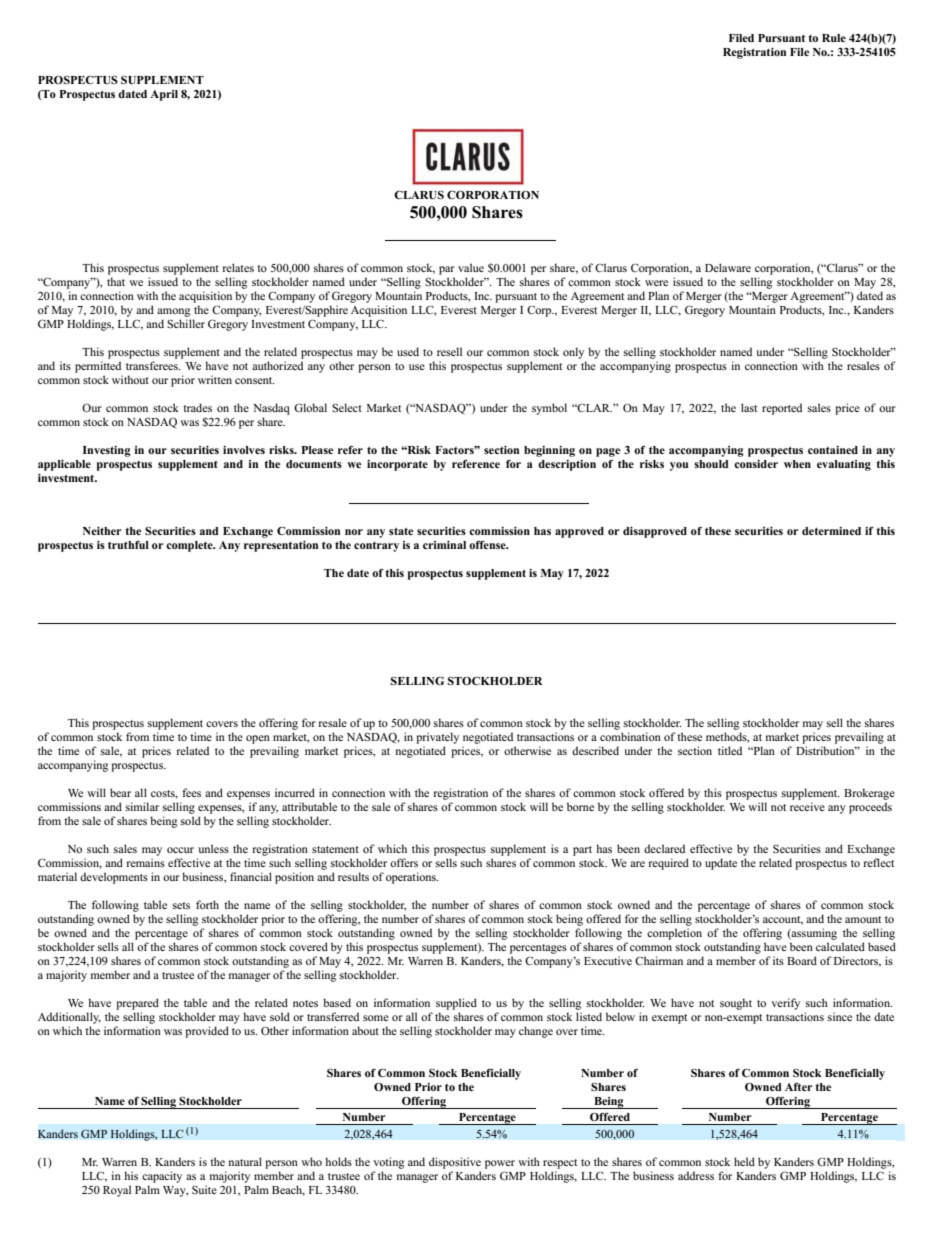 The width and height of the screenshot is (952, 1233). I want to click on determined, so click(831, 531).
